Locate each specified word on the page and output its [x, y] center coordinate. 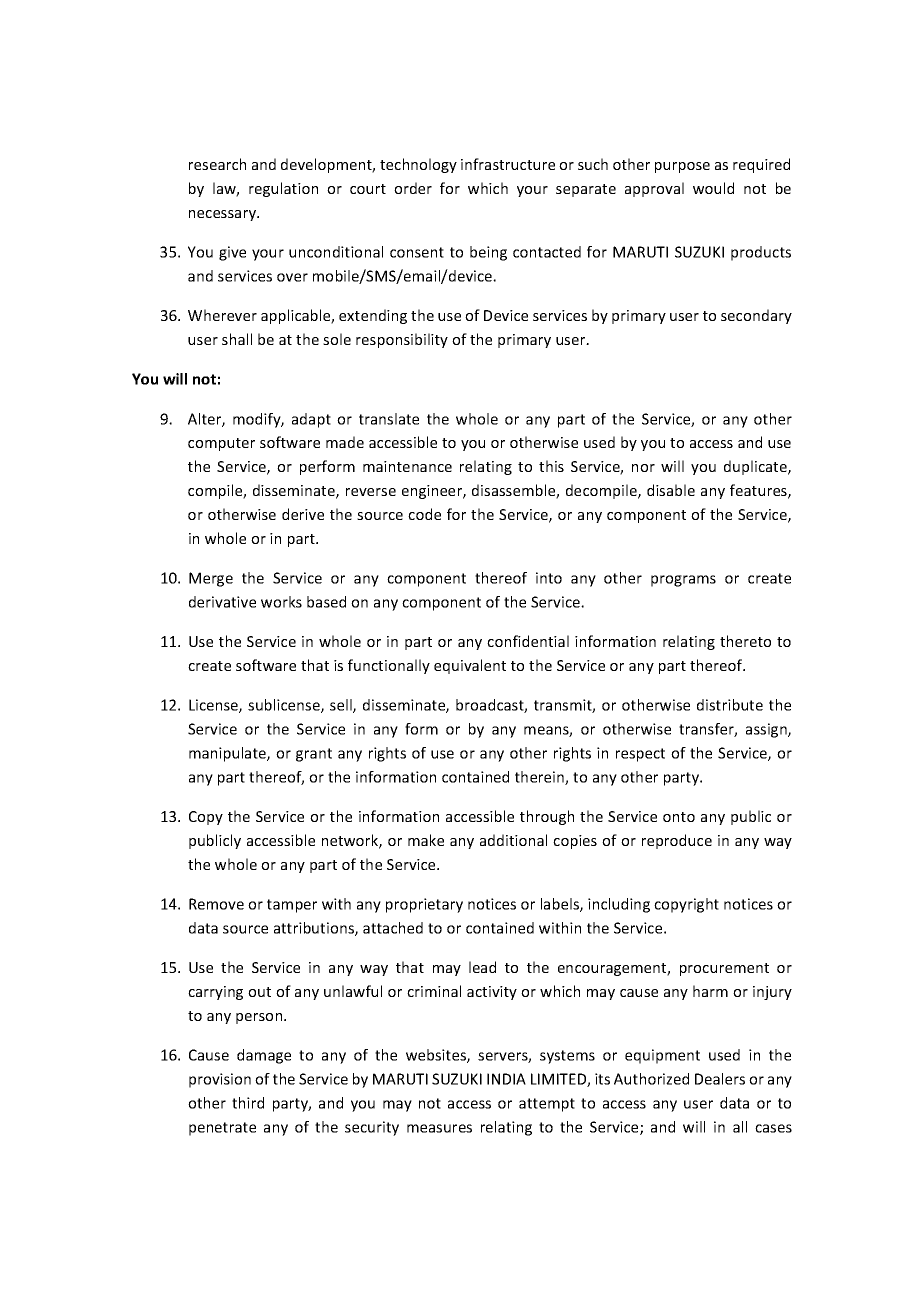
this [551, 466]
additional [513, 840]
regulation [283, 189]
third [248, 1103]
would [713, 188]
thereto [745, 641]
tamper [292, 906]
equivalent [470, 666]
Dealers [720, 1079]
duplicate [756, 467]
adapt [311, 420]
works [281, 602]
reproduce [677, 841]
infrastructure [508, 164]
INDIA [506, 1079]
